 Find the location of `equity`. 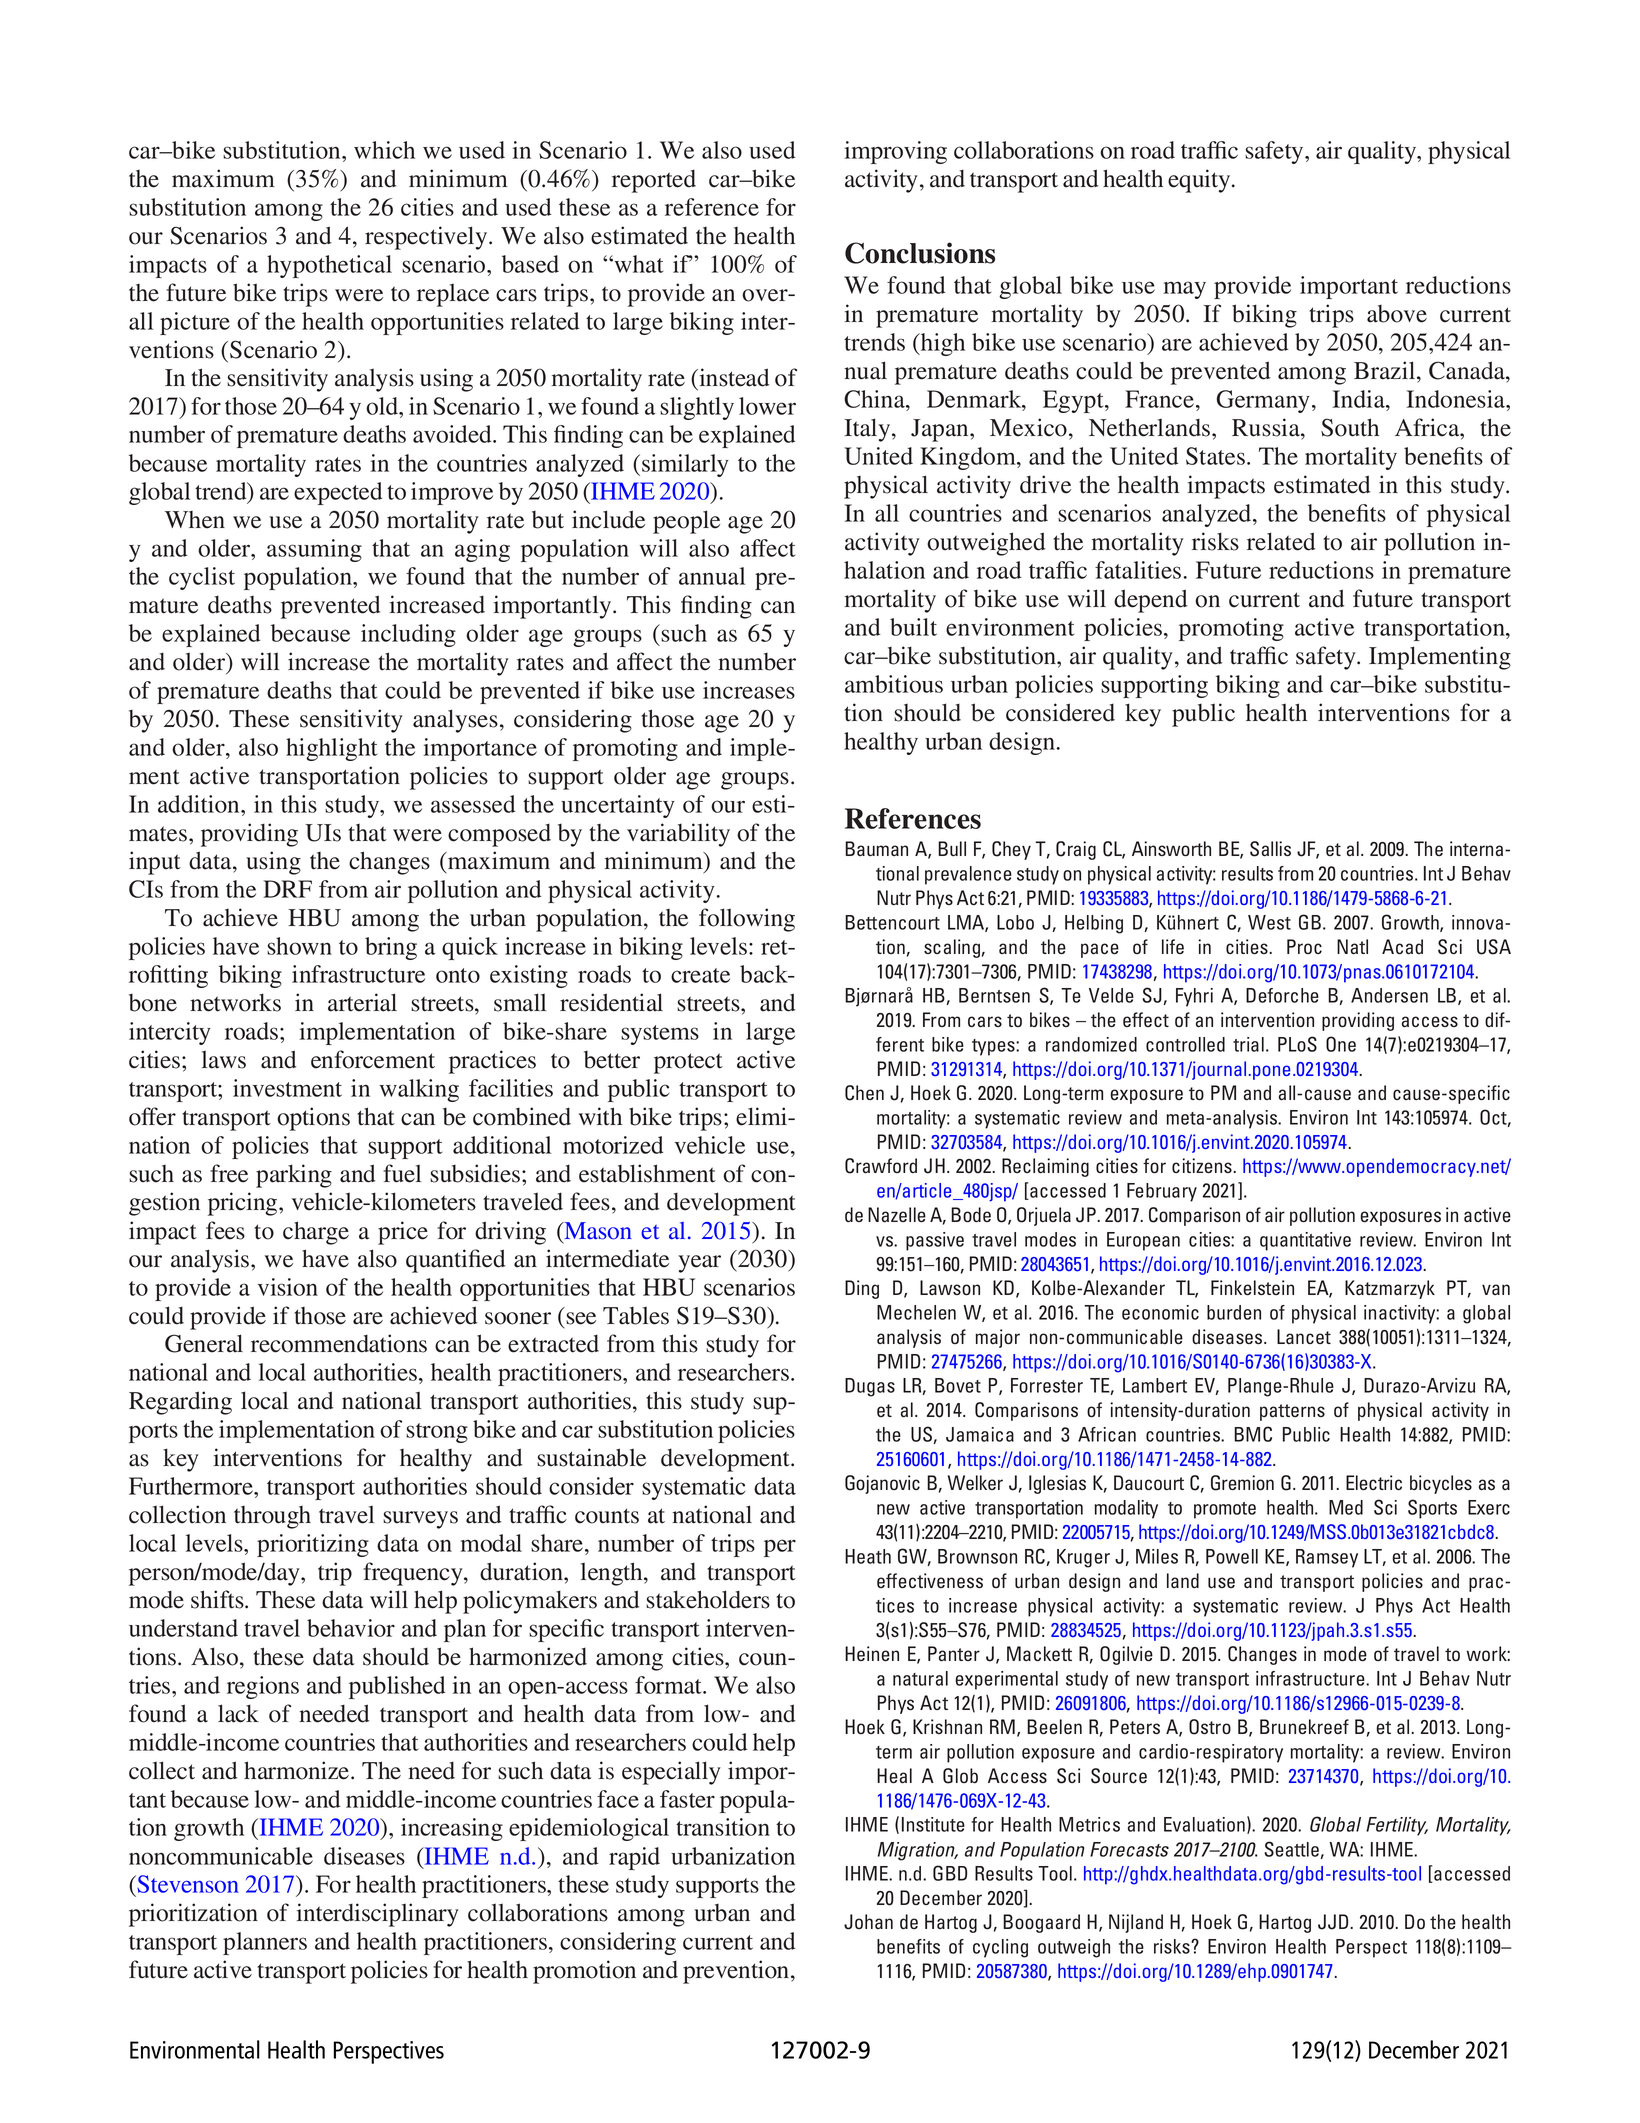

equity is located at coordinates (1200, 181).
